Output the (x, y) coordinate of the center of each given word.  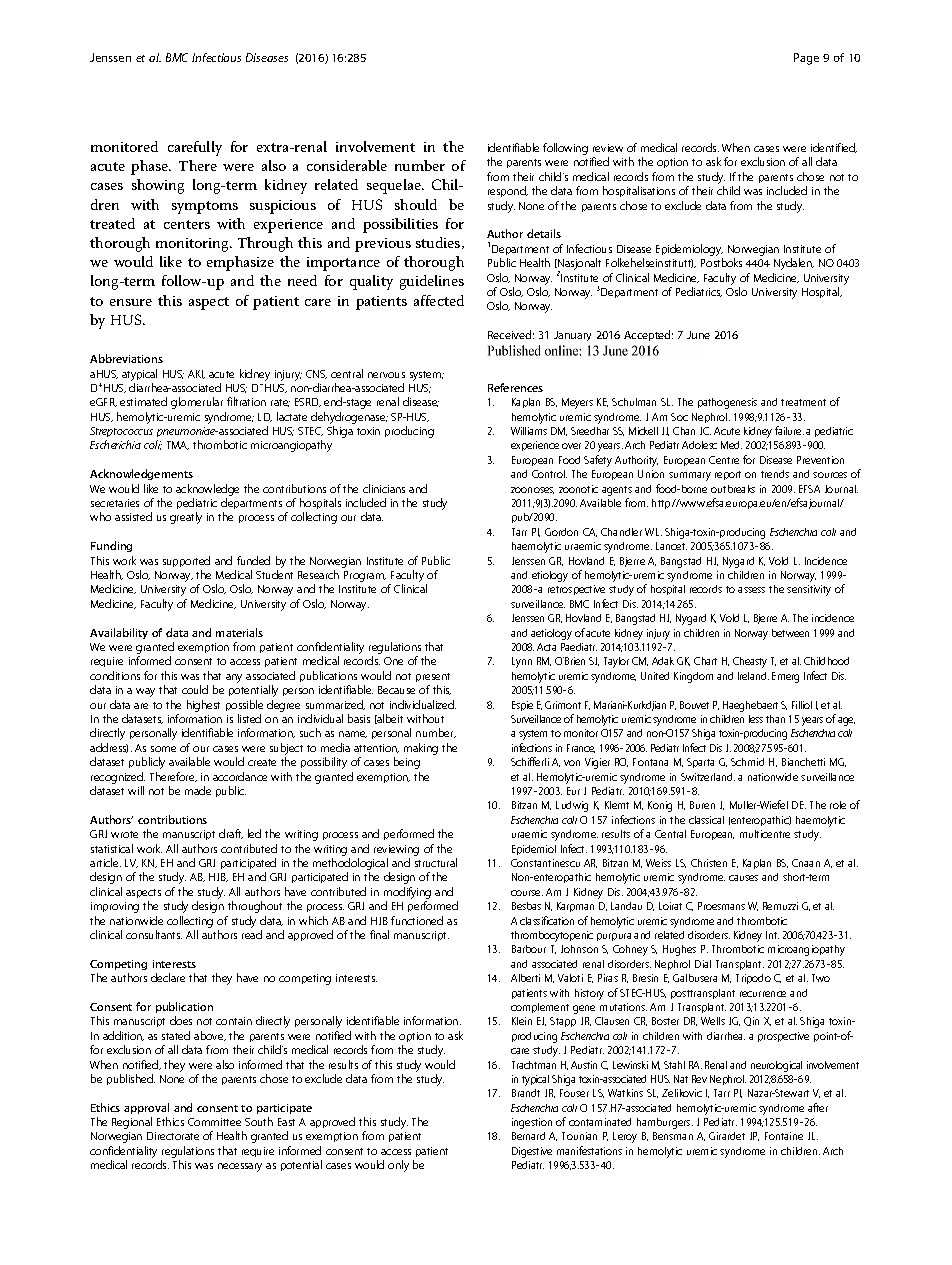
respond (508, 191)
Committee (214, 1122)
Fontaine (784, 1136)
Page (806, 59)
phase (151, 167)
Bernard (528, 1136)
